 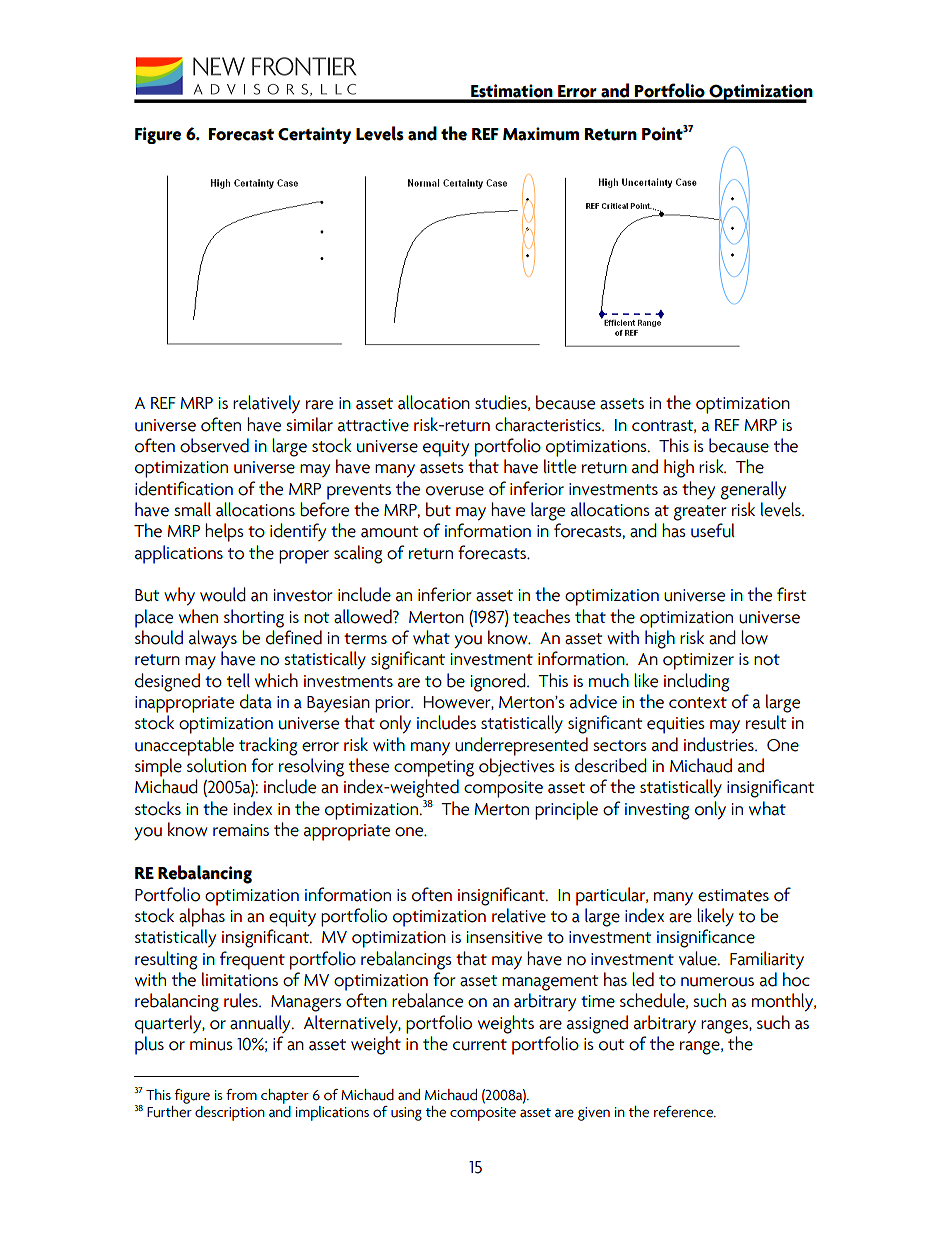 What do you see at coordinates (314, 135) in the document?
I see `Certainty` at bounding box center [314, 135].
